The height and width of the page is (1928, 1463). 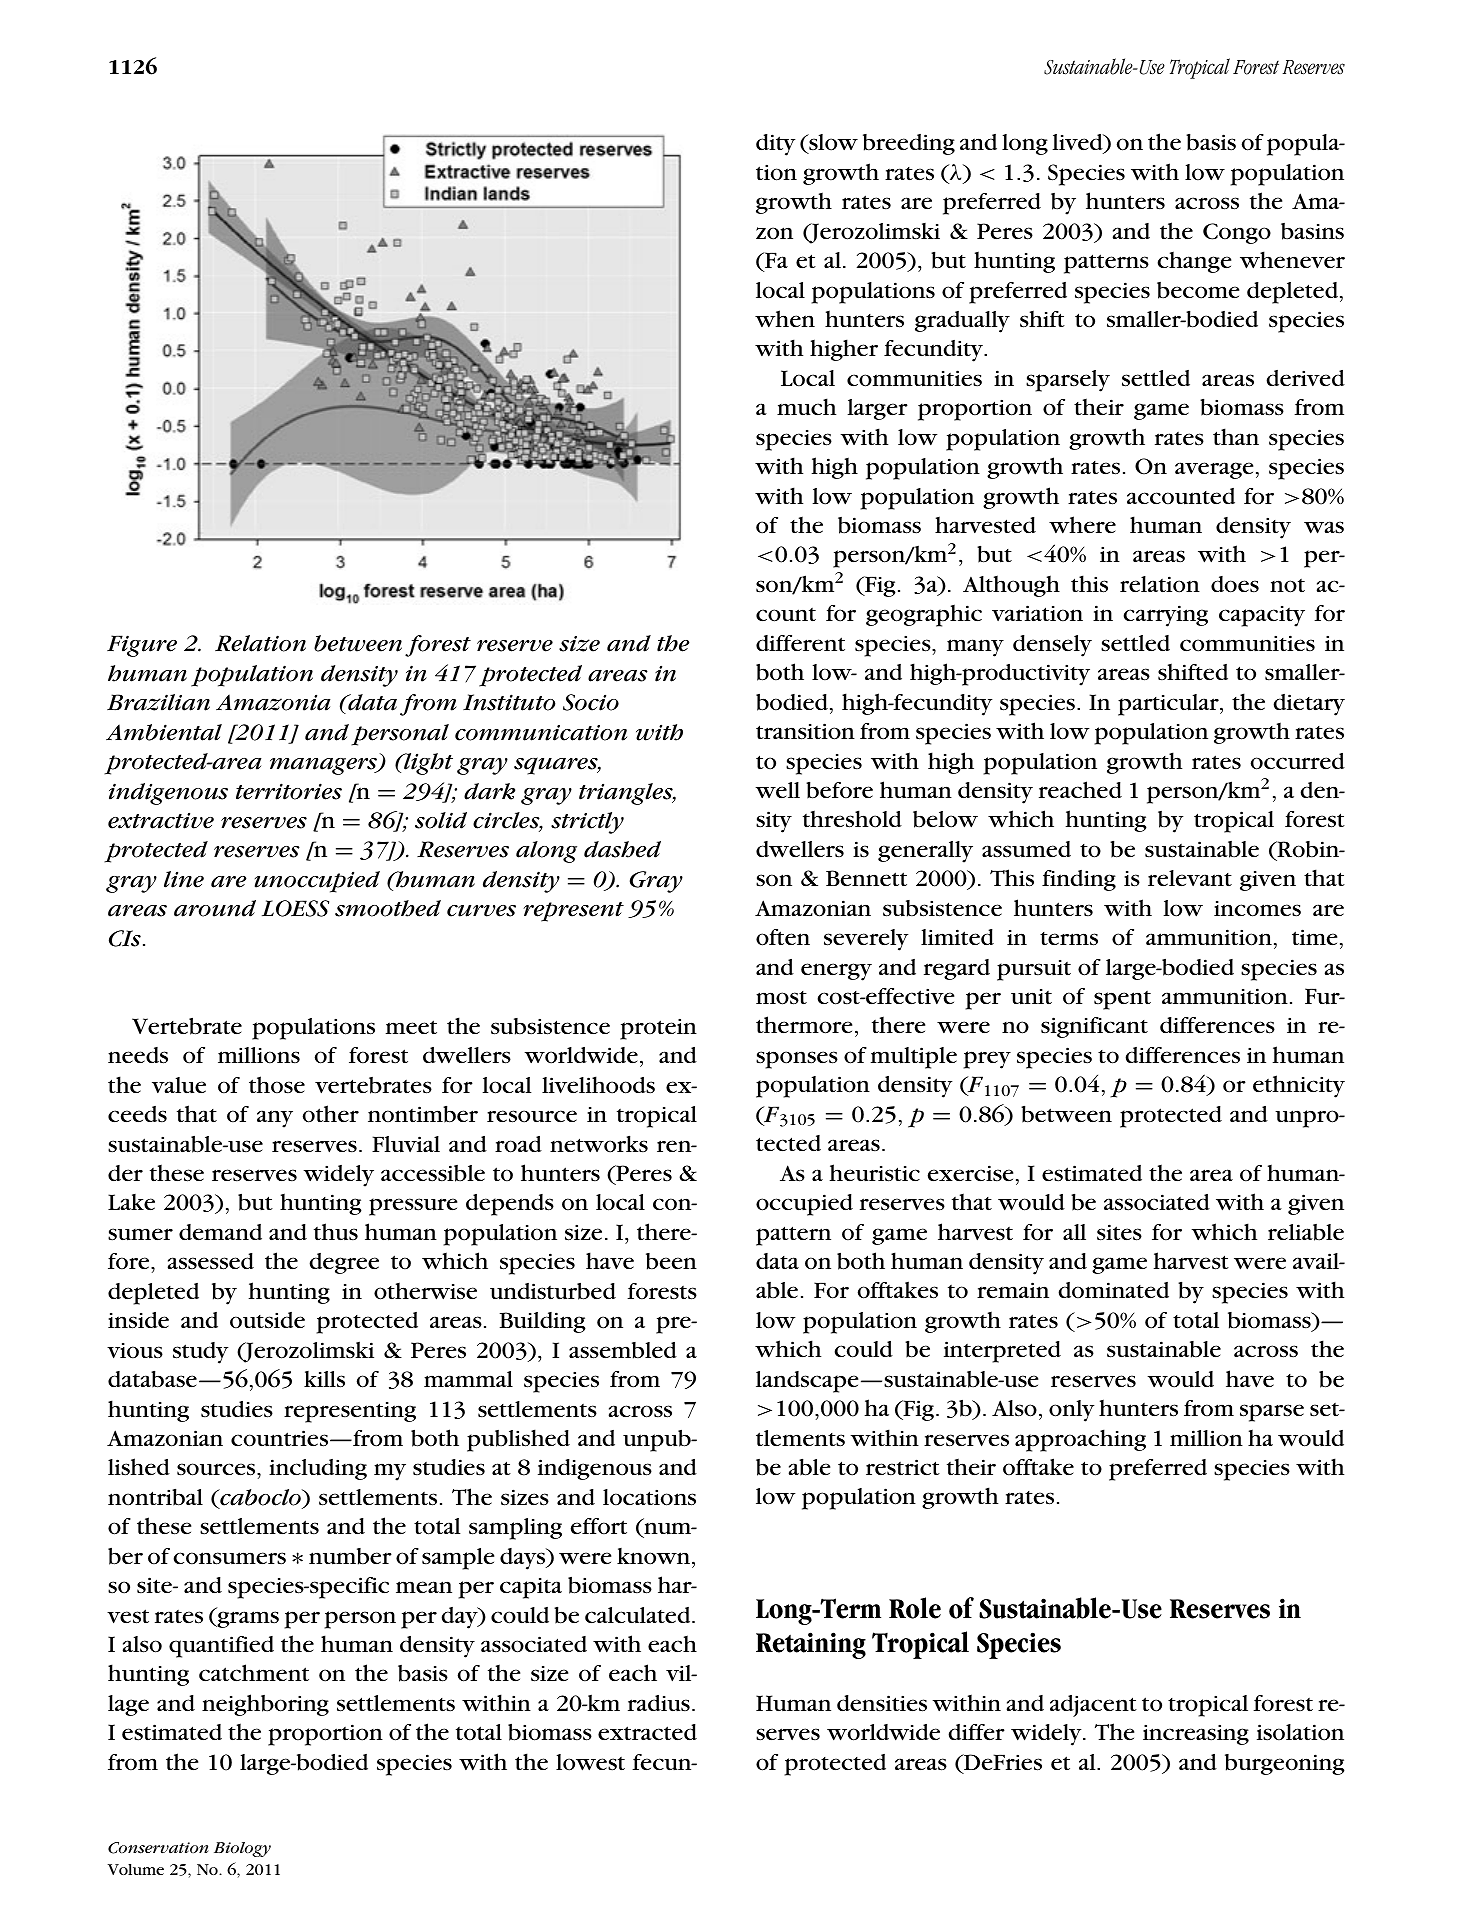 What do you see at coordinates (781, 998) in the page?
I see `most` at bounding box center [781, 998].
